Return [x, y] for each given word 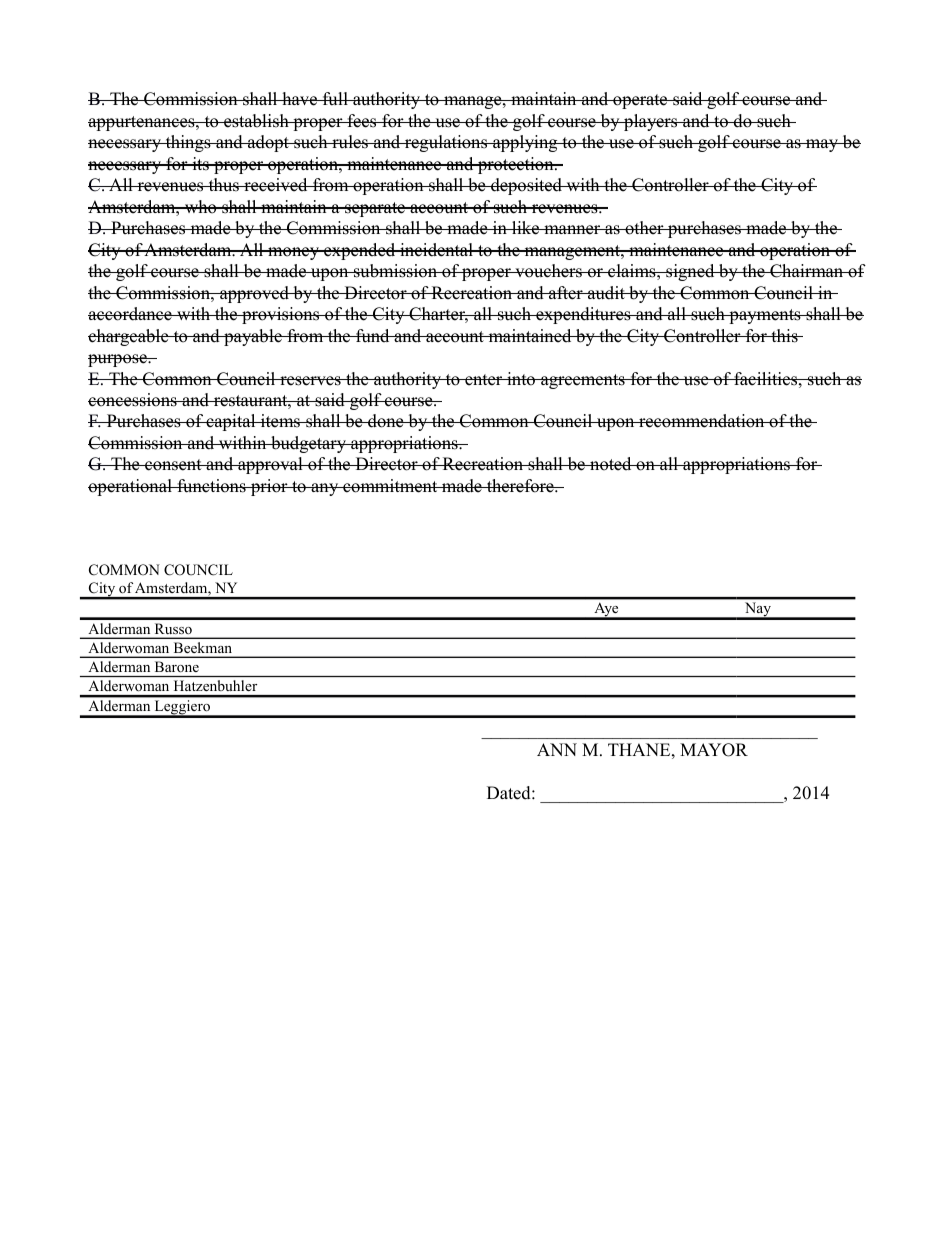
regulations [446, 143]
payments [765, 316]
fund [373, 336]
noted [611, 464]
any [325, 489]
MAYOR [714, 750]
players [651, 122]
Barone [177, 666]
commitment [390, 486]
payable [253, 337]
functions [211, 486]
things [188, 143]
